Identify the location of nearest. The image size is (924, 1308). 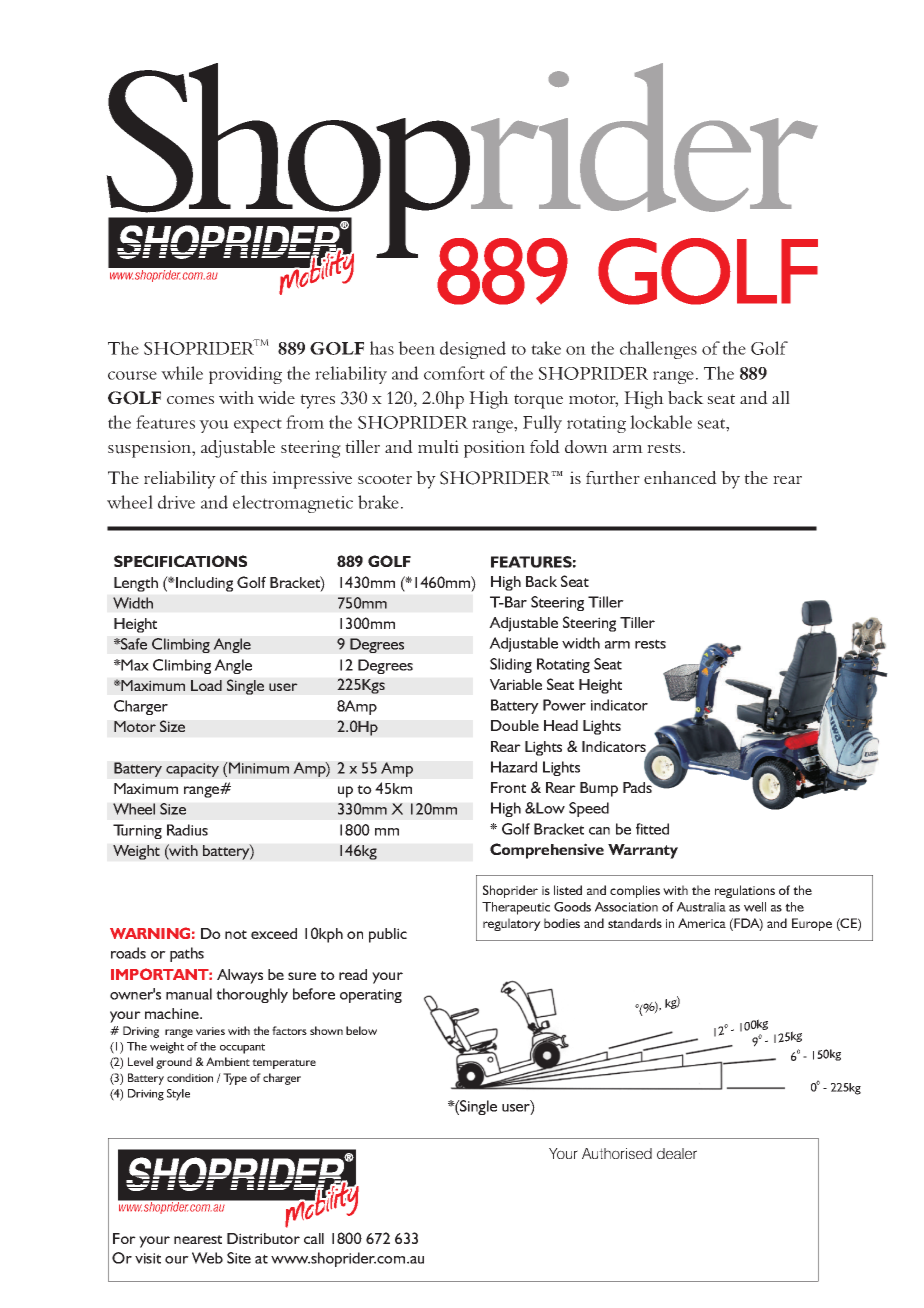
(198, 1239).
